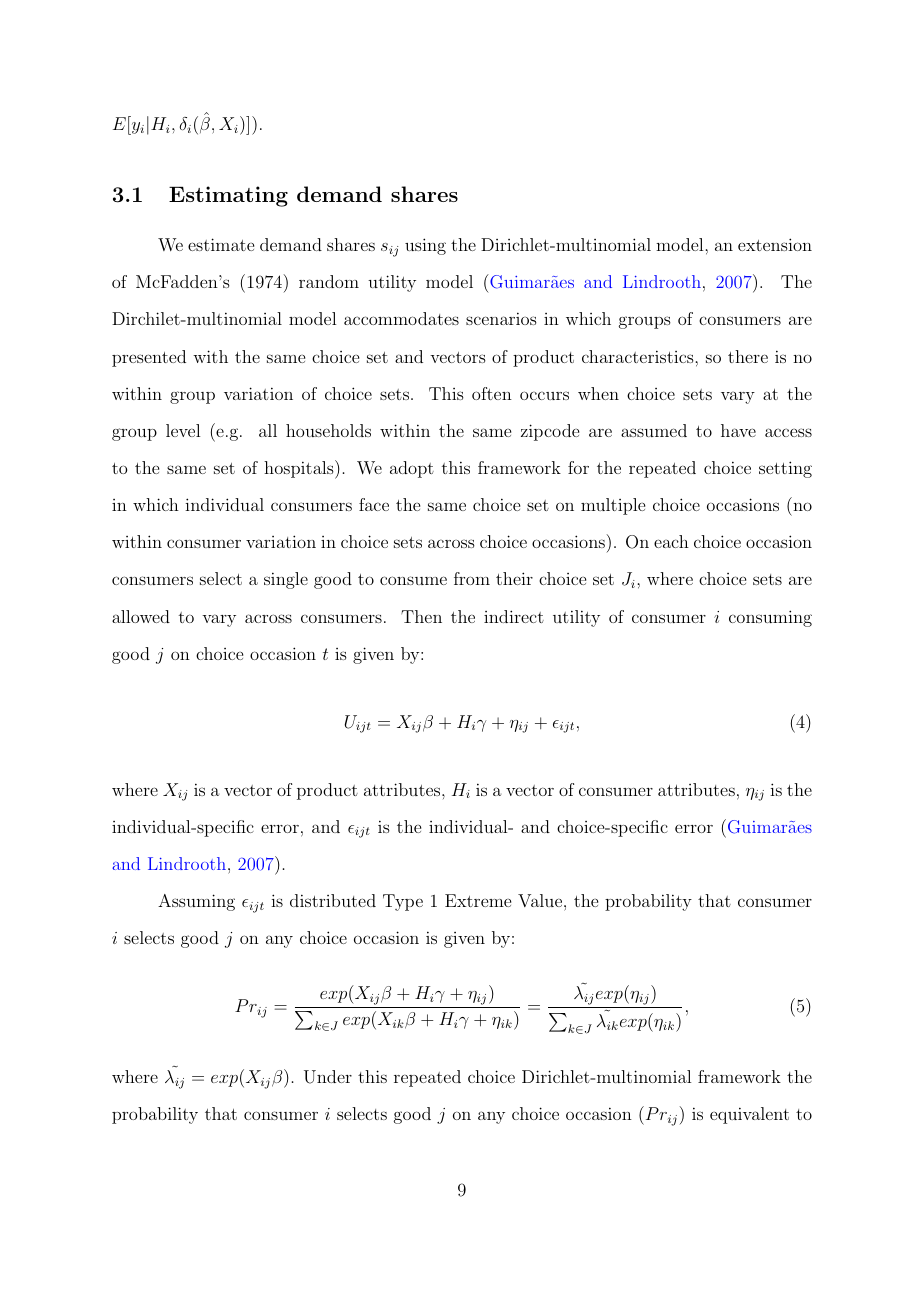  Describe the element at coordinates (196, 902) in the screenshot. I see `Assuming` at that location.
